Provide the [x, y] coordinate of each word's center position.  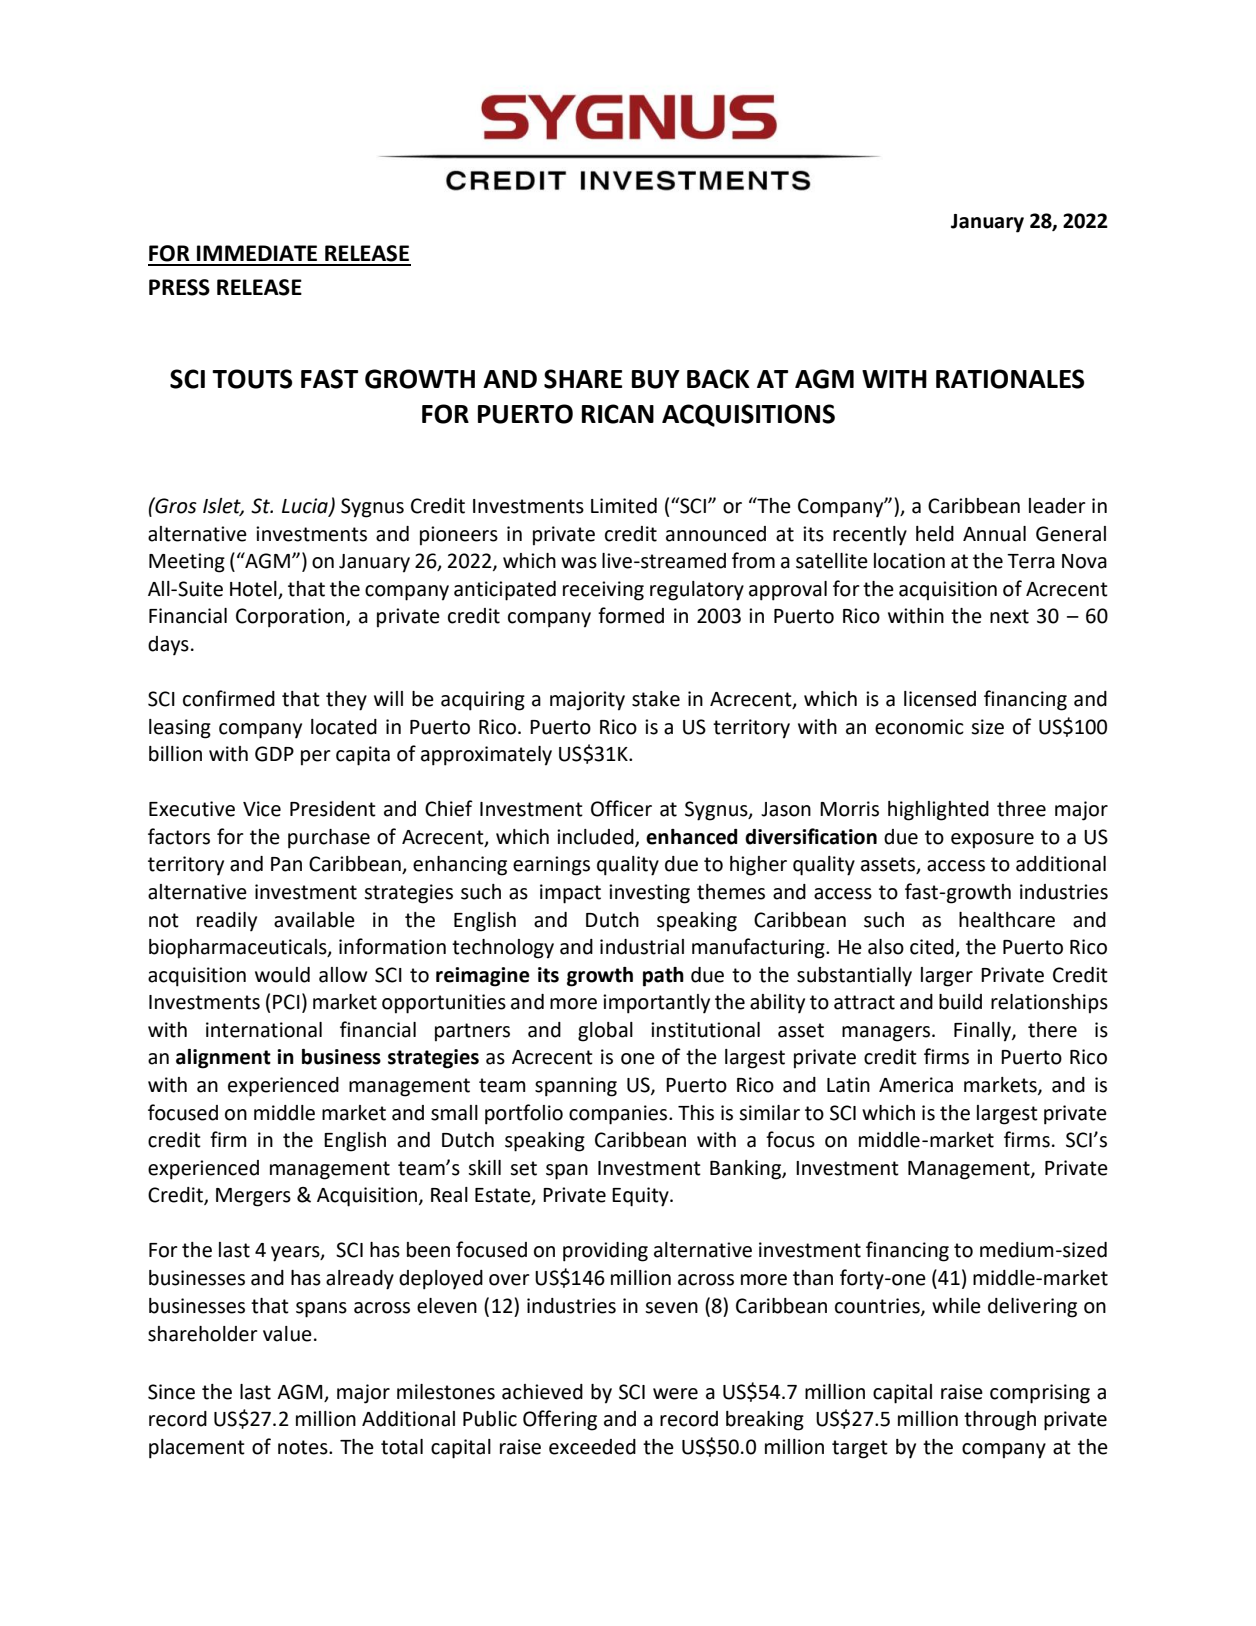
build [960, 1002]
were [675, 1394]
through [1000, 1421]
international [264, 1030]
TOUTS [252, 379]
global [605, 1032]
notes [304, 1447]
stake [656, 699]
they [346, 701]
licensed [940, 699]
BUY [656, 379]
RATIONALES [1010, 379]
